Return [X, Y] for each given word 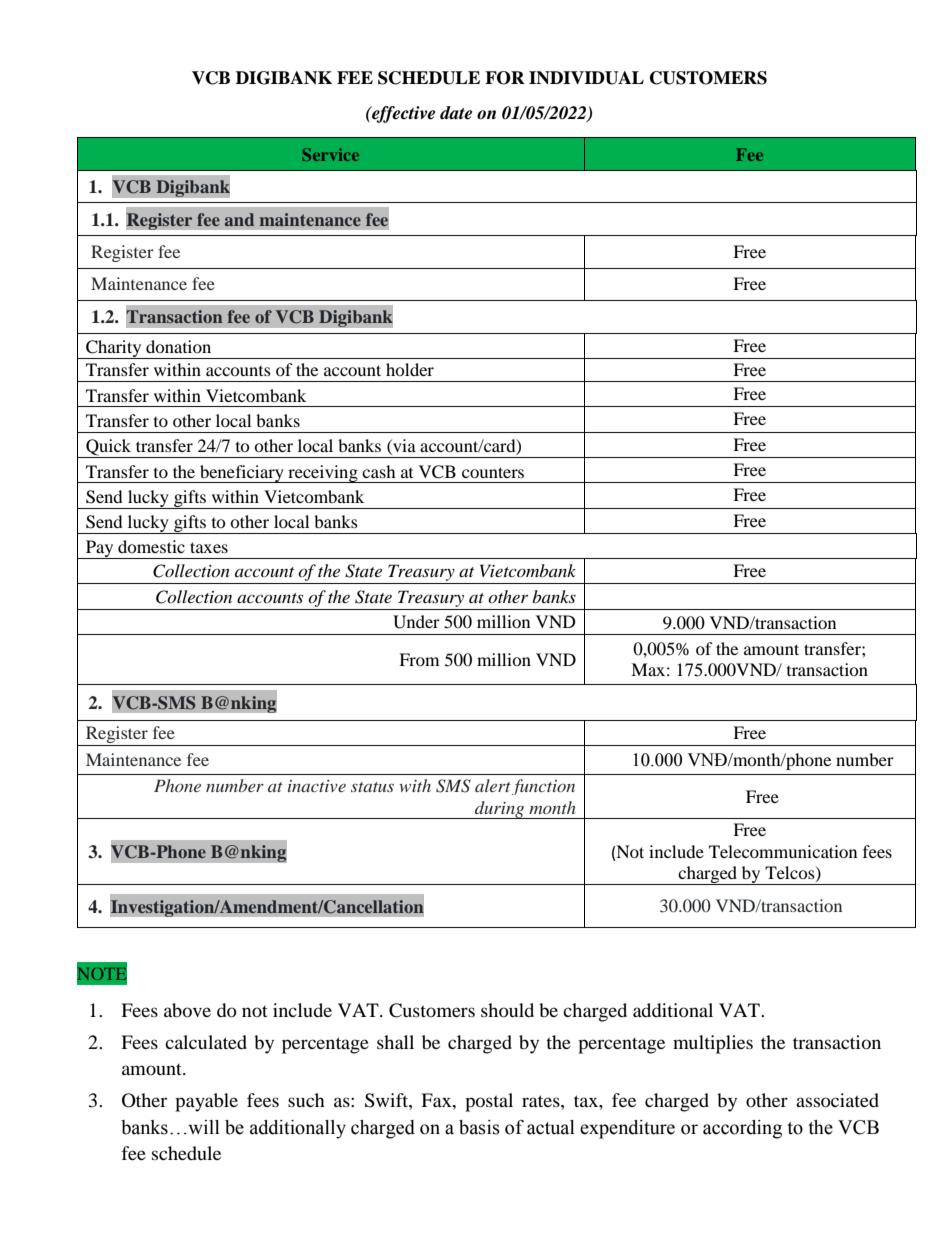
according [742, 1129]
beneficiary [242, 474]
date [456, 113]
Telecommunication [783, 851]
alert [493, 785]
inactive [317, 786]
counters [493, 472]
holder [410, 369]
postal [489, 1102]
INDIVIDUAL [586, 78]
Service [330, 154]
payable [206, 1102]
